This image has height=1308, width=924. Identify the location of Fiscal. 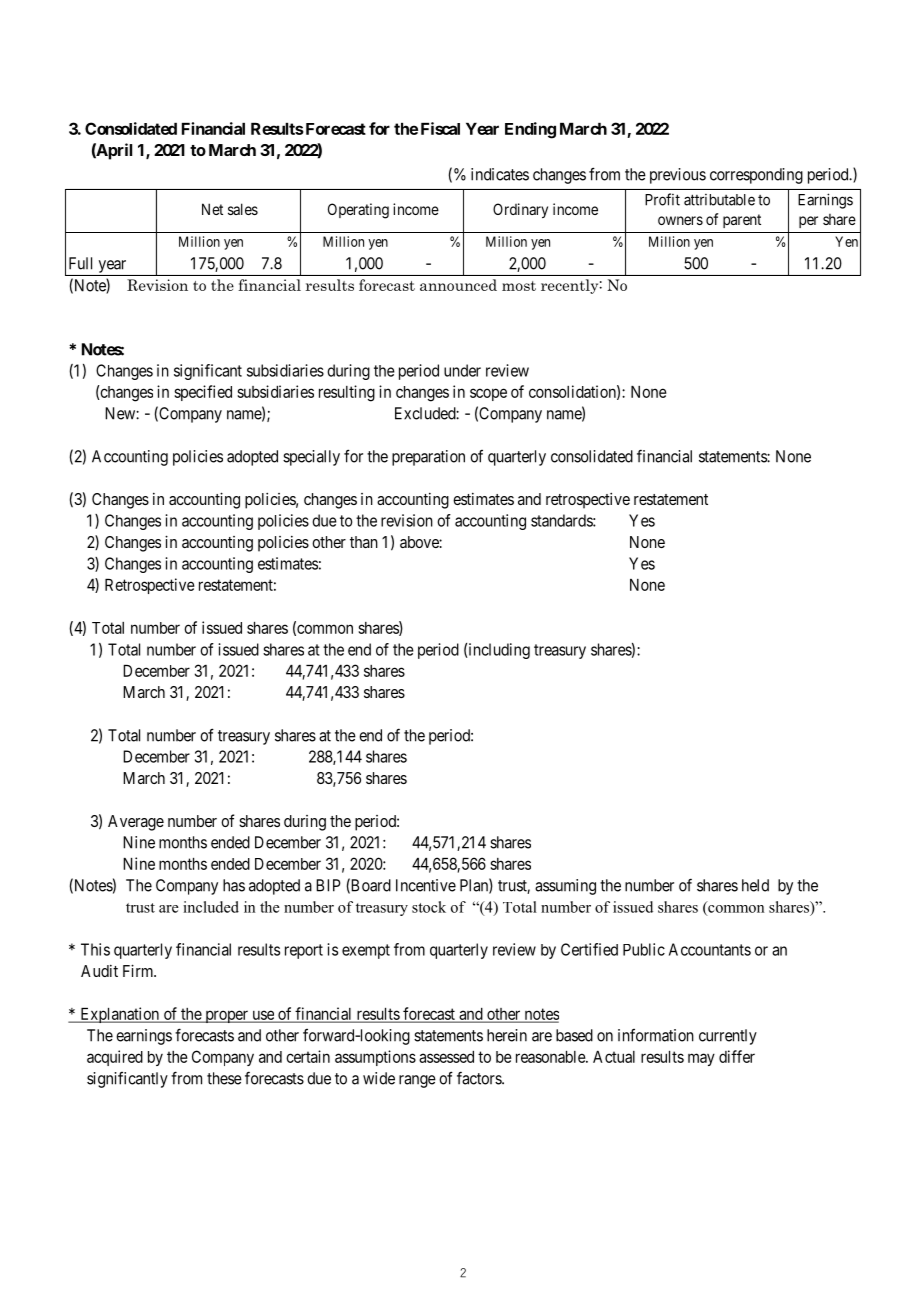
(440, 128).
